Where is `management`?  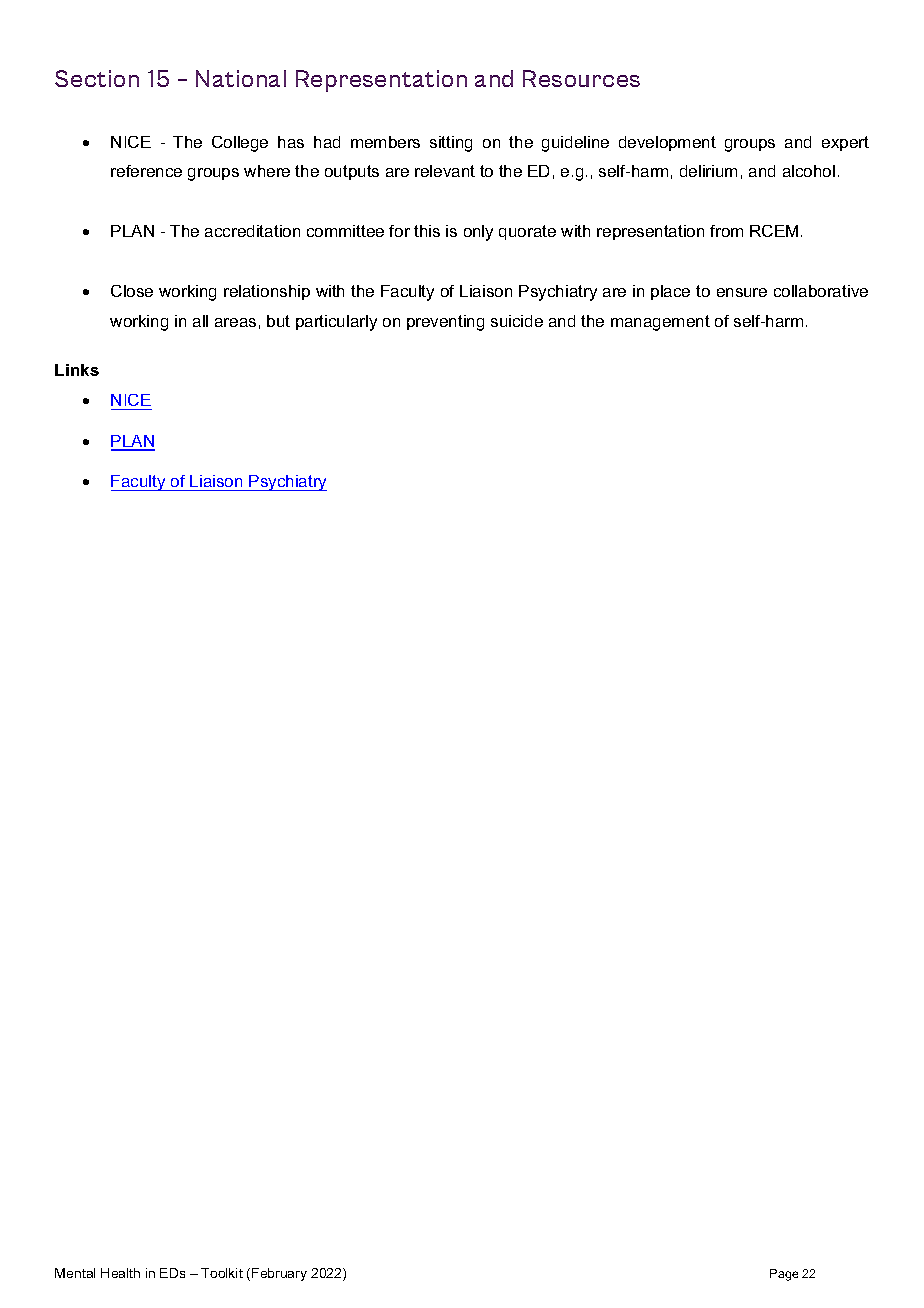 management is located at coordinates (660, 323).
